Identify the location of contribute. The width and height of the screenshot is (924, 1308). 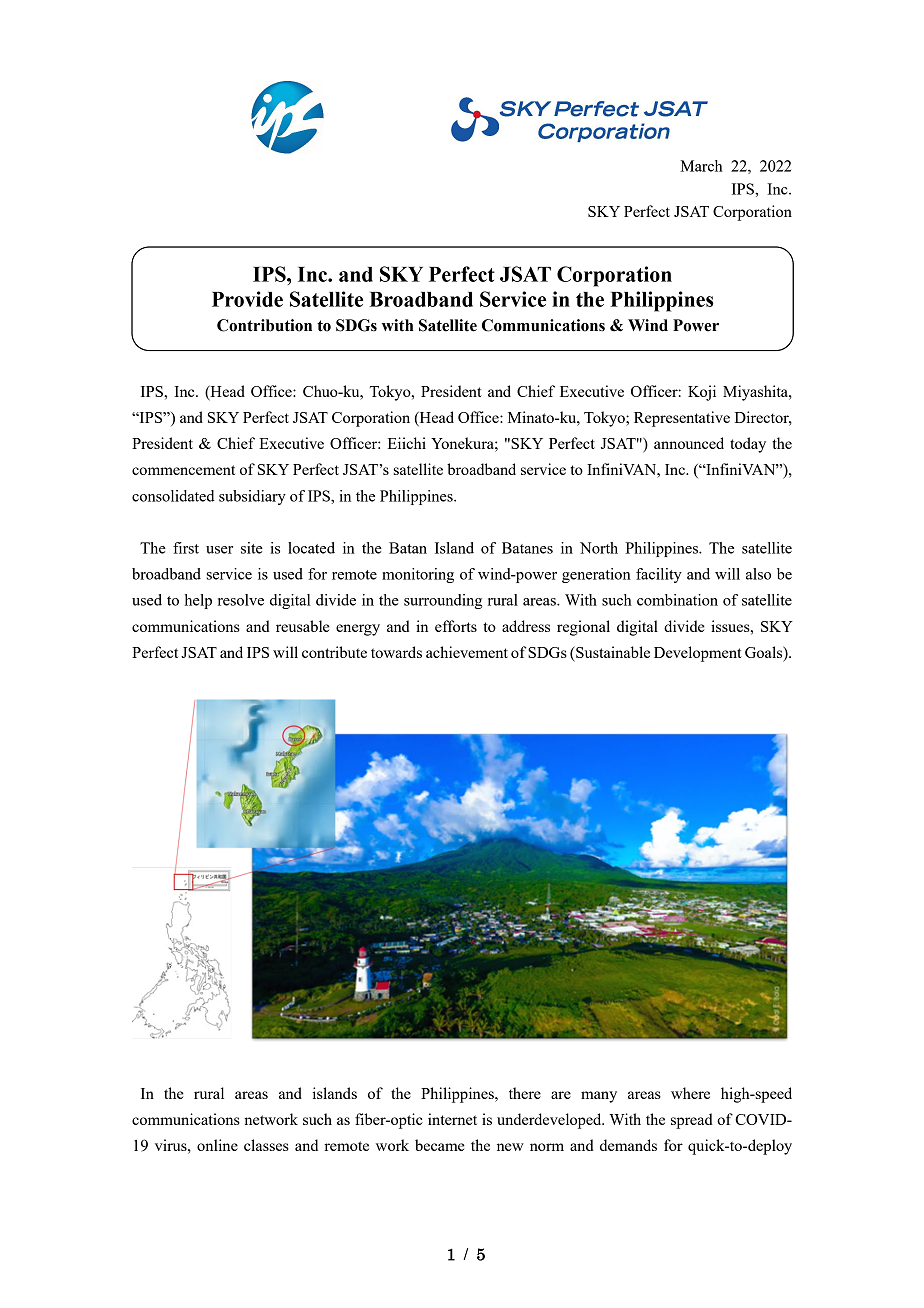
(334, 652).
